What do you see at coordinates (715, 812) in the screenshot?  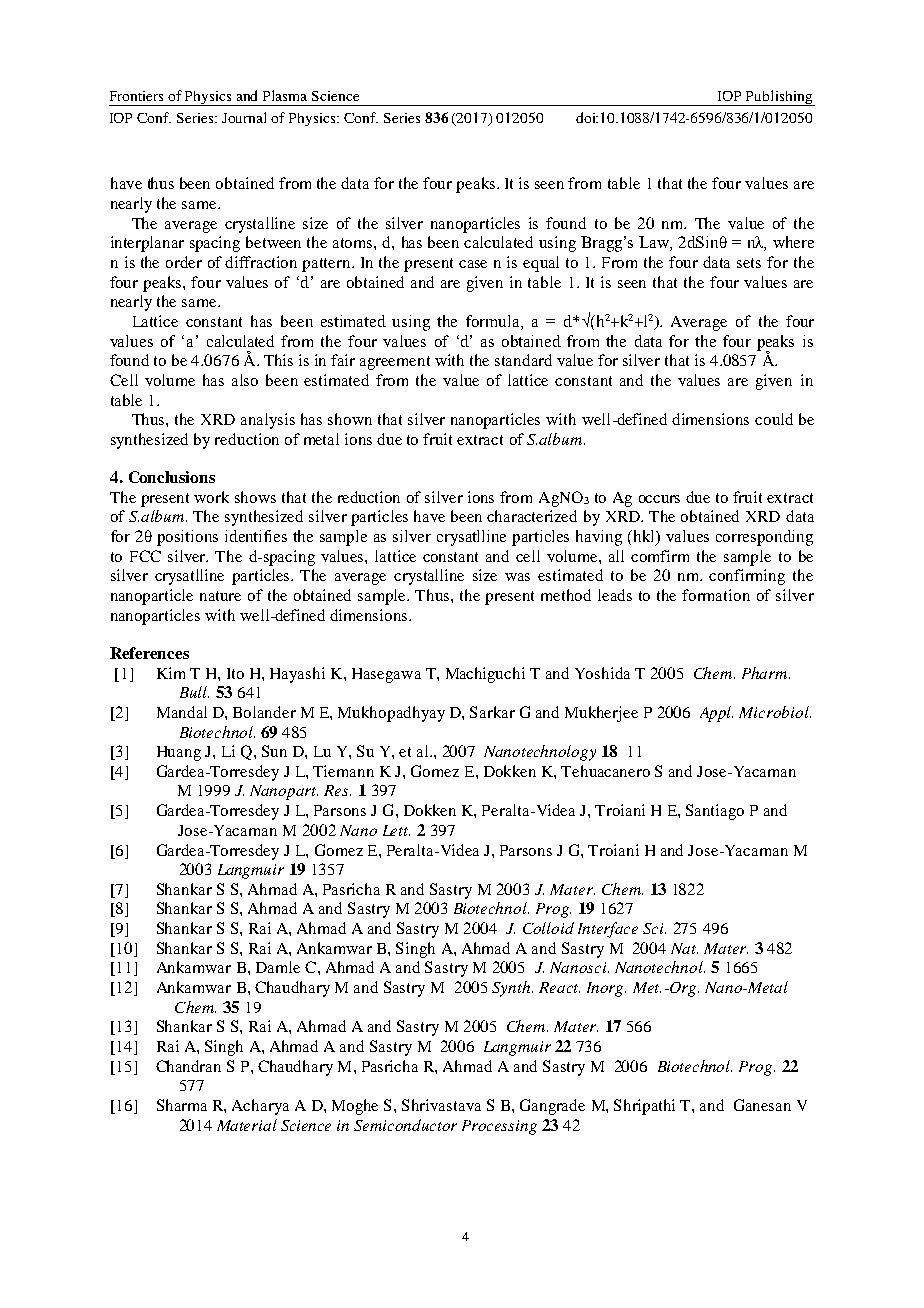 I see `Santiago` at bounding box center [715, 812].
